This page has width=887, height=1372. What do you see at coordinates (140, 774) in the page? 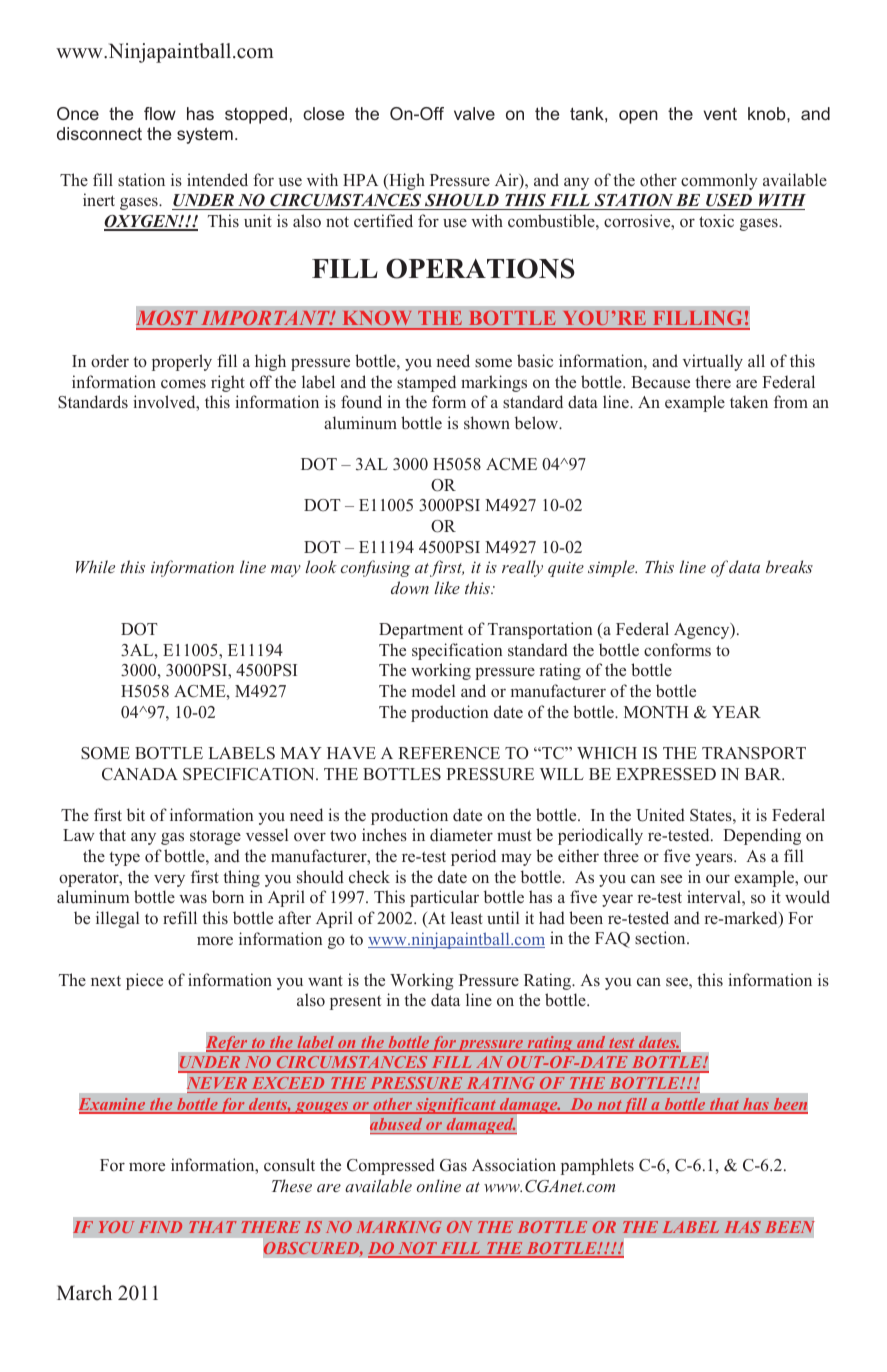
I see `CANADA` at bounding box center [140, 774].
